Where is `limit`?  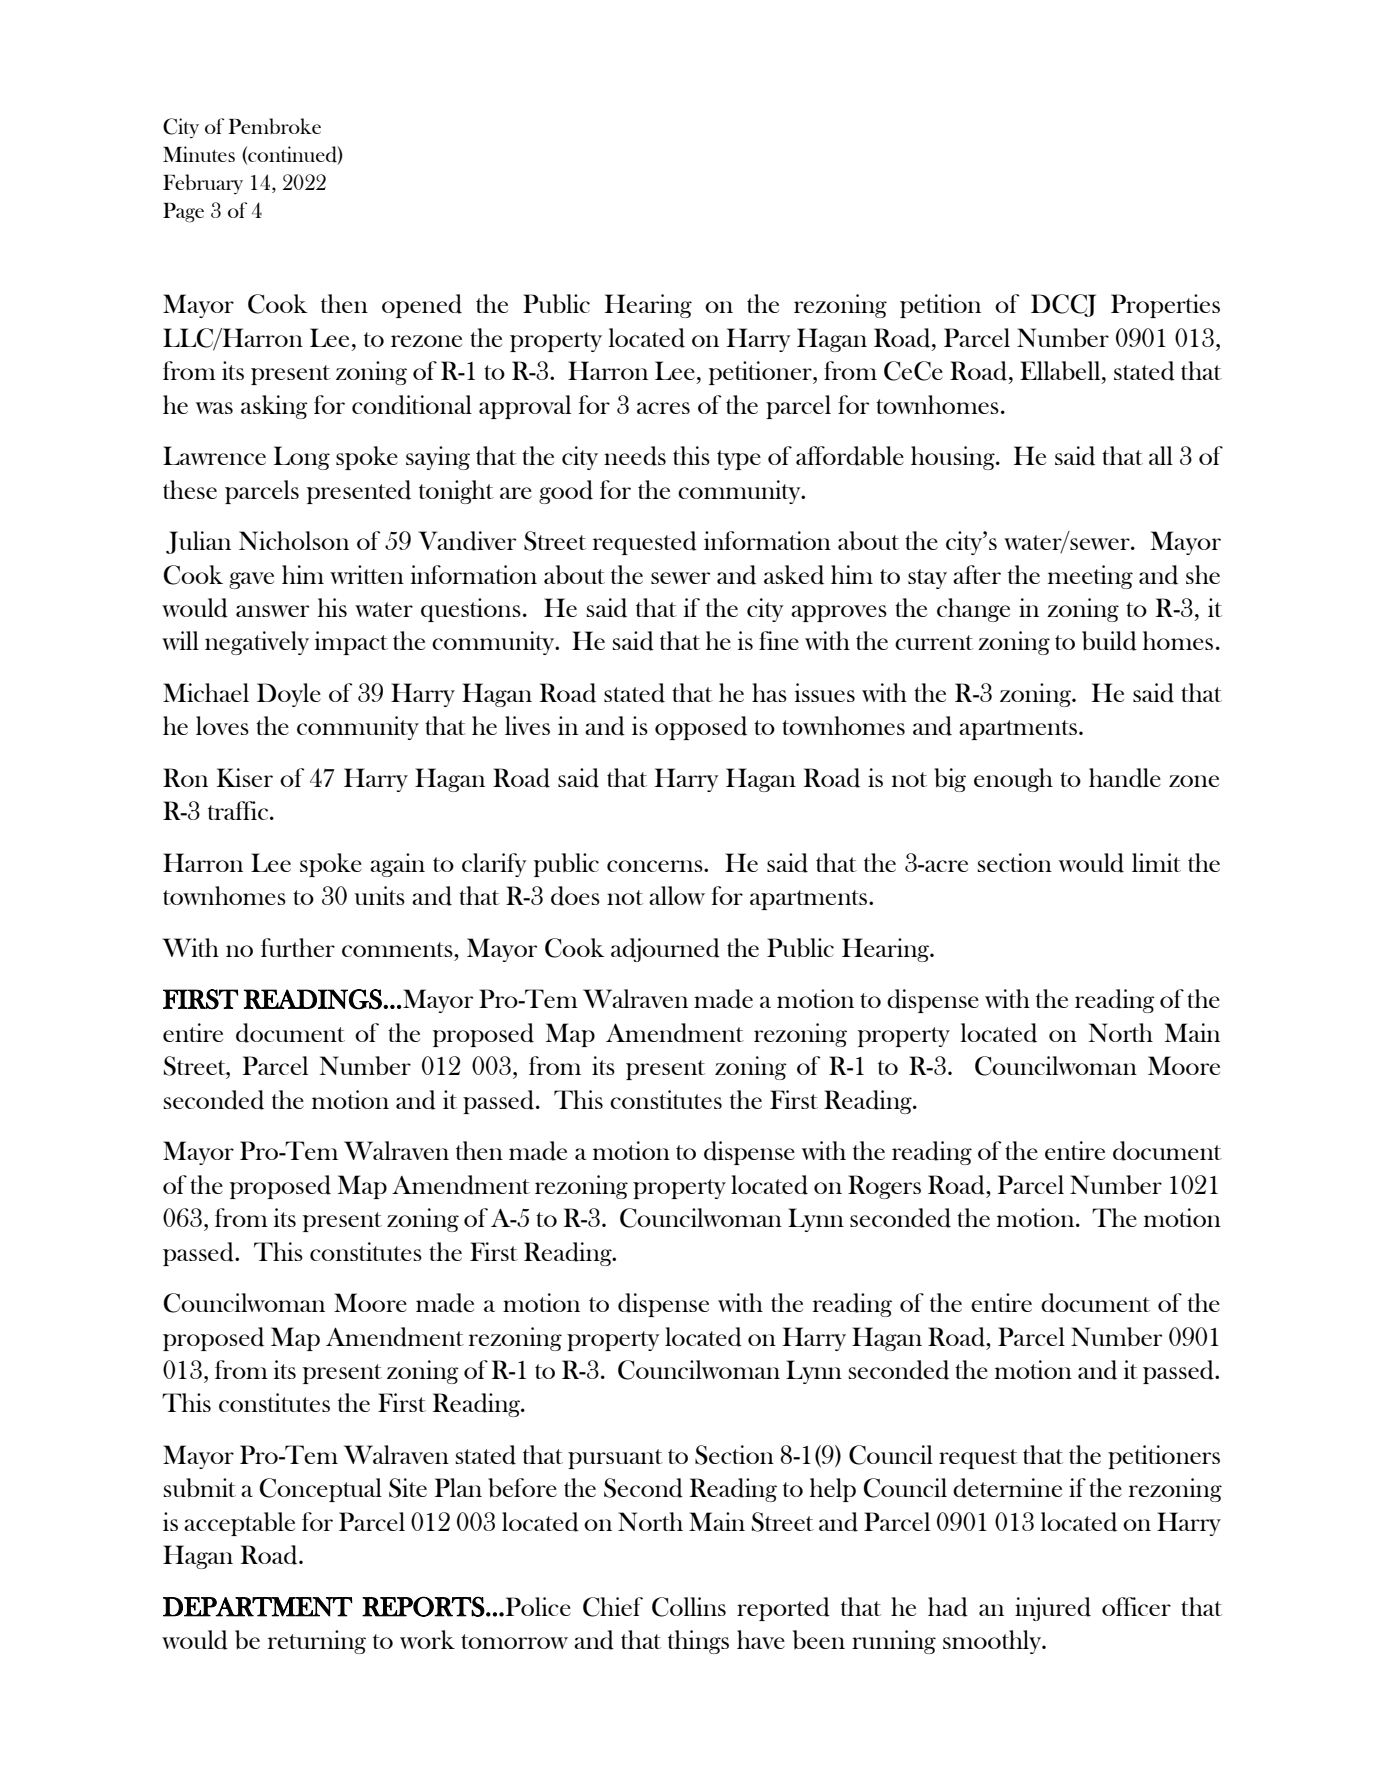 limit is located at coordinates (1156, 862).
